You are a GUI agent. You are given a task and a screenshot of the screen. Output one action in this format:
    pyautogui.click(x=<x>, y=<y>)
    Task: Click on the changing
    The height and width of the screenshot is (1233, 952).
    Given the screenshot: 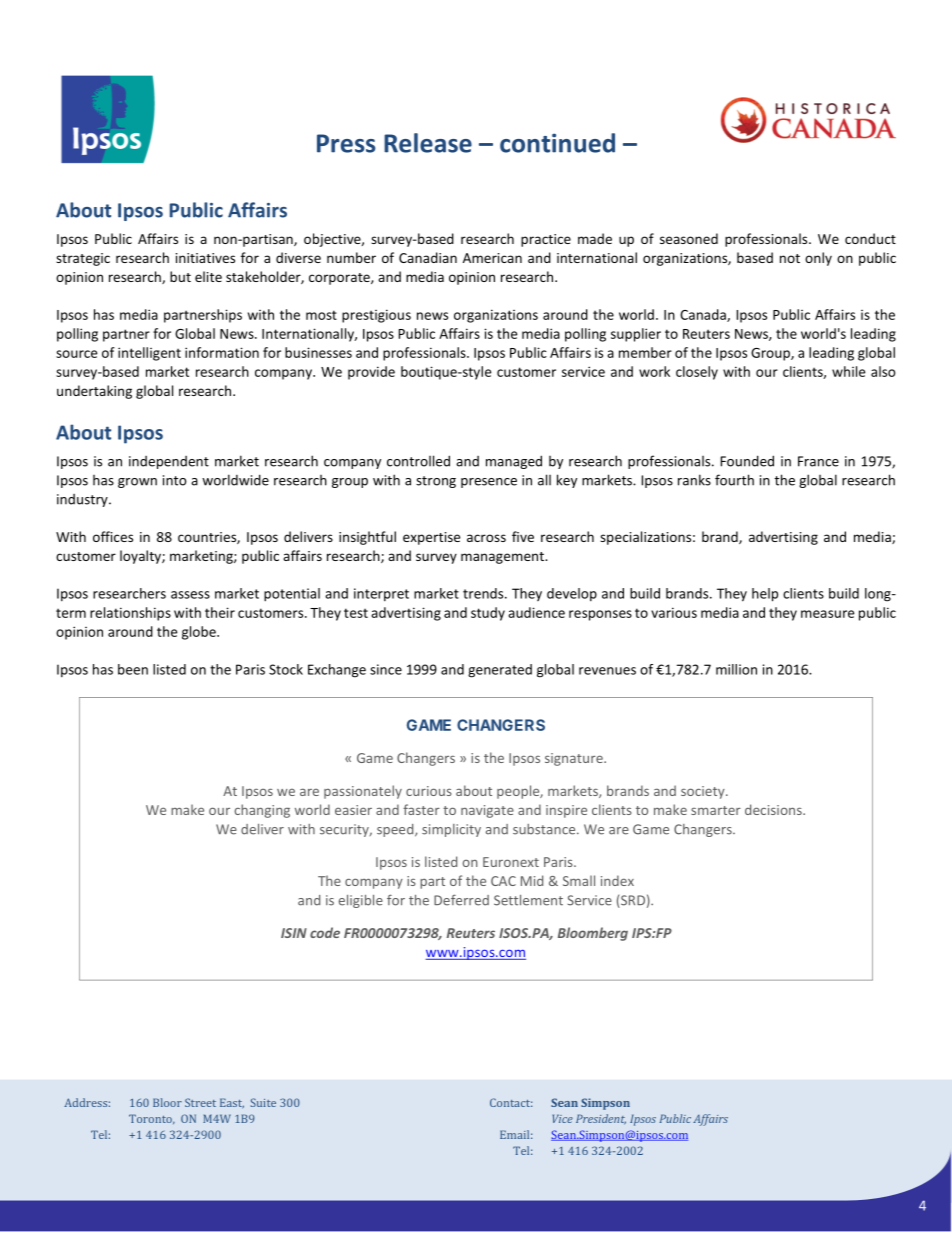 What is the action you would take?
    pyautogui.click(x=262, y=811)
